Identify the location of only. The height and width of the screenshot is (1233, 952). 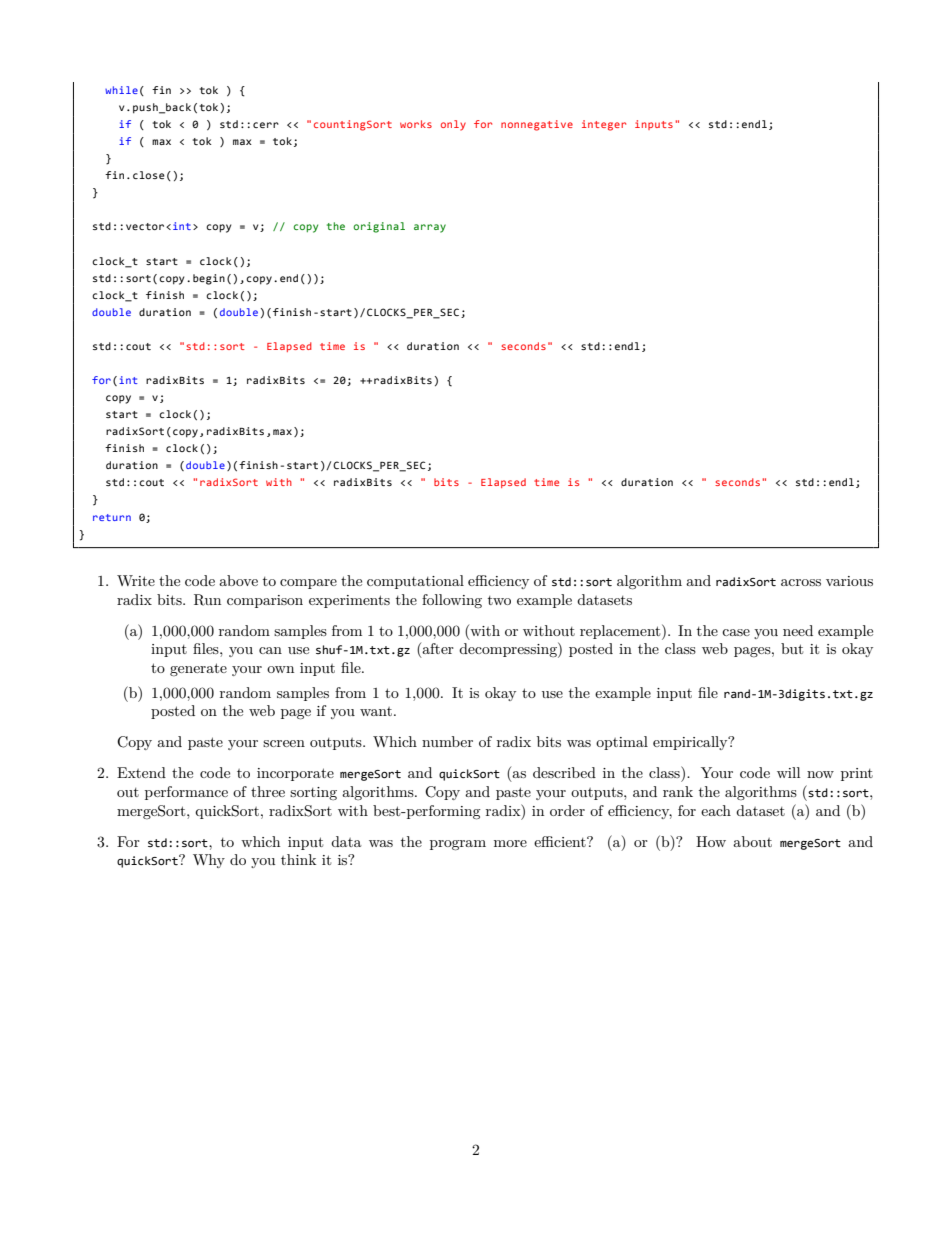
(453, 125).
